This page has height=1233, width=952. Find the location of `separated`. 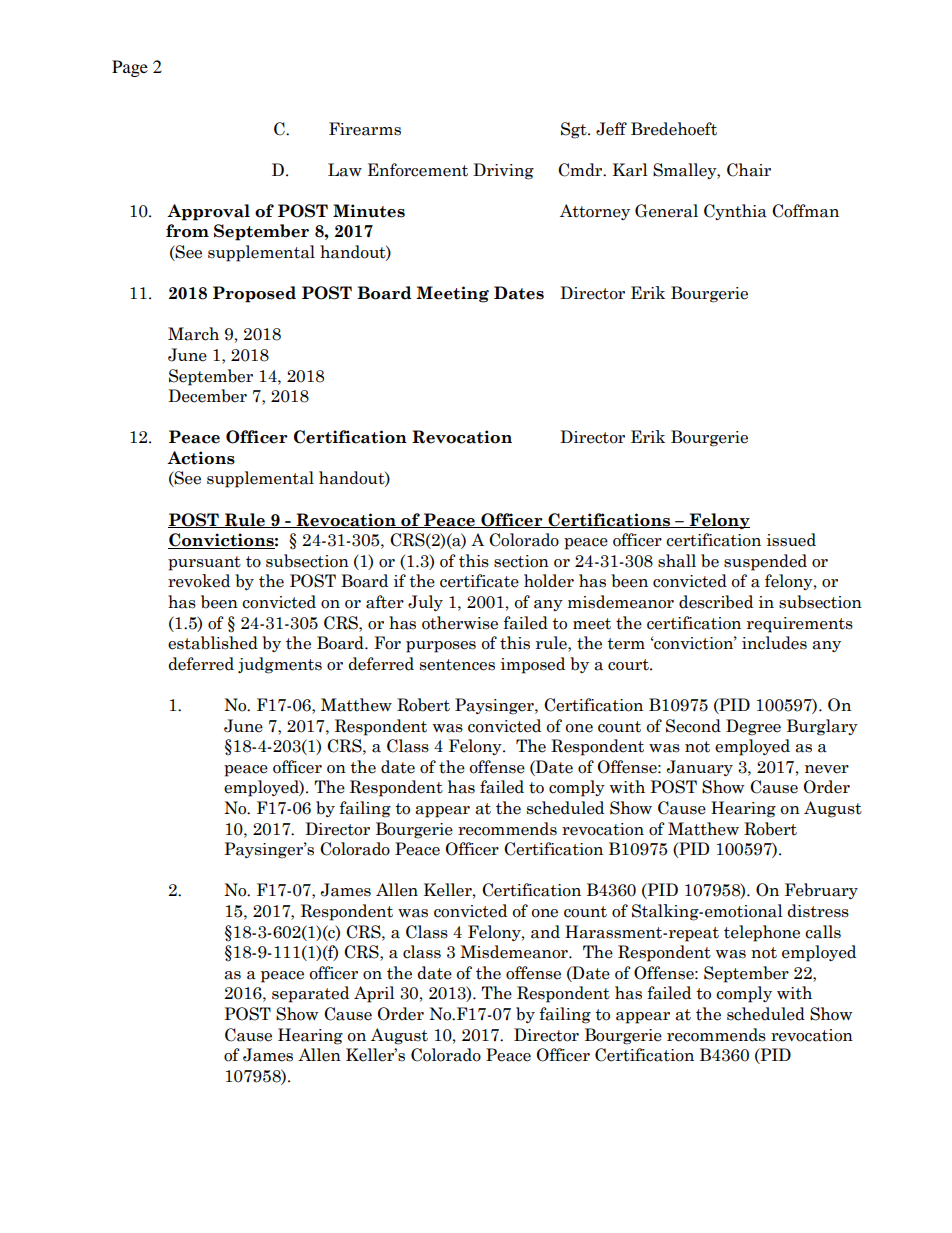

separated is located at coordinates (310, 994).
